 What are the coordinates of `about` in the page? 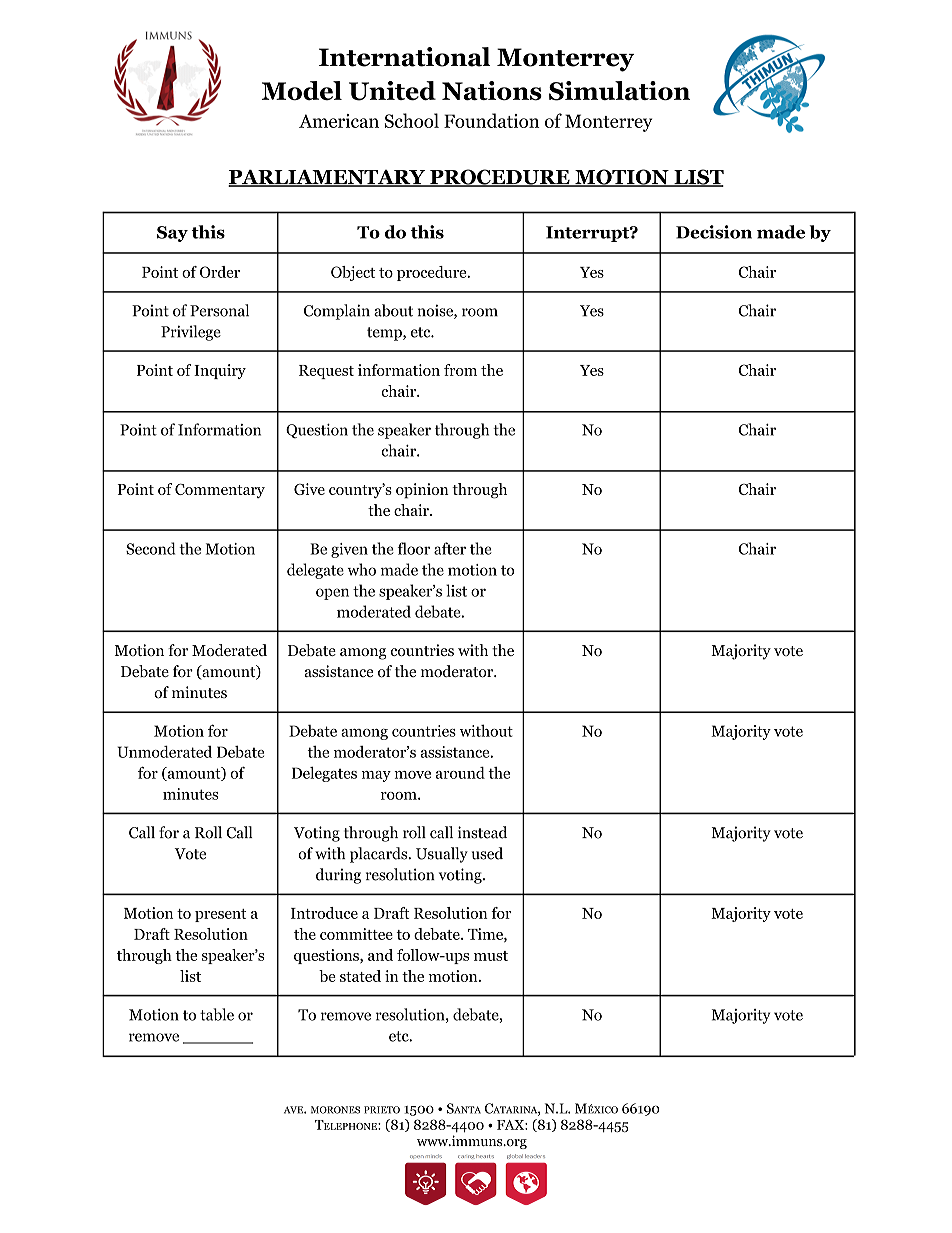 It's located at (393, 310).
